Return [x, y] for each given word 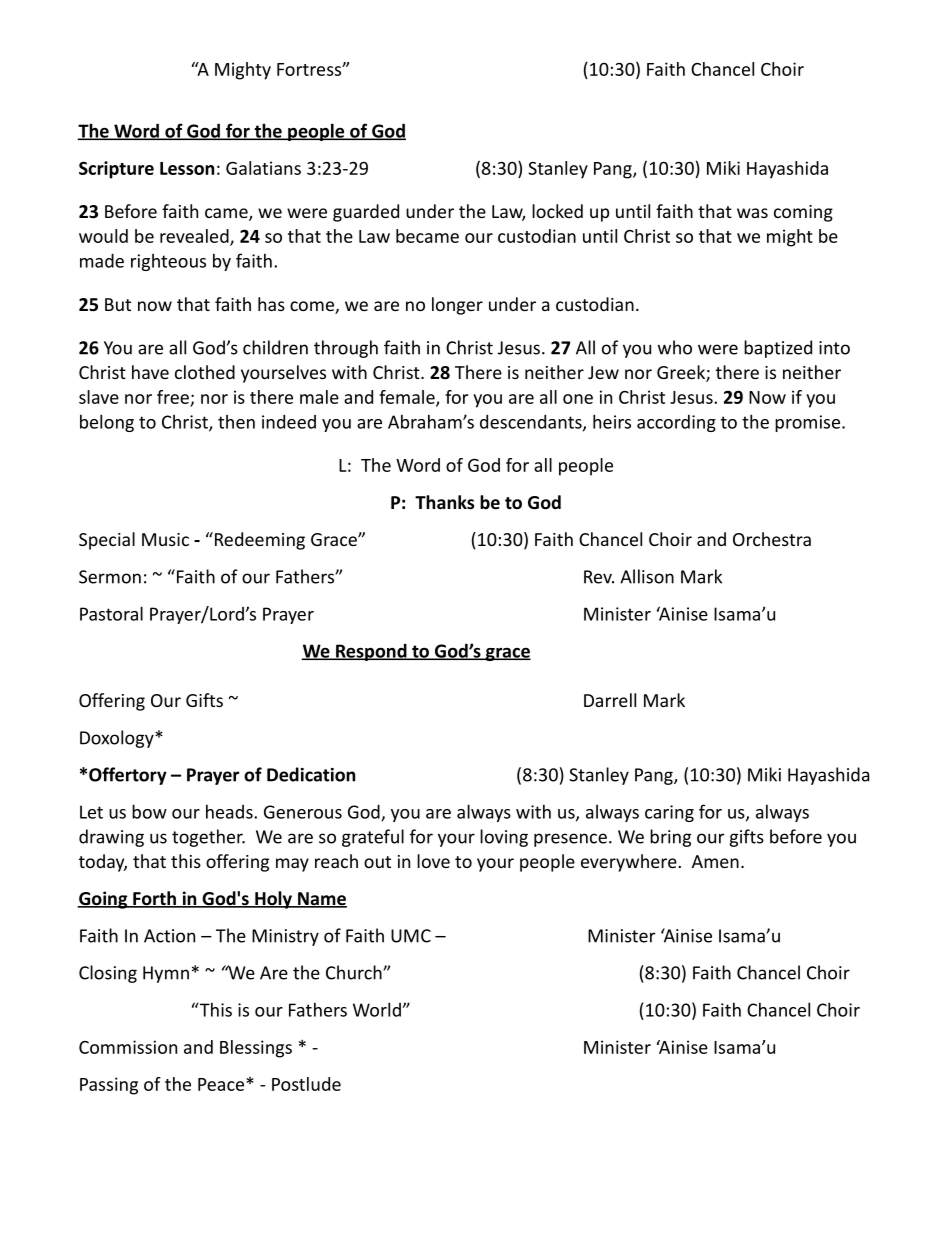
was [752, 213]
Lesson [187, 168]
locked [557, 211]
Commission [128, 1047]
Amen [715, 861]
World [377, 1009]
